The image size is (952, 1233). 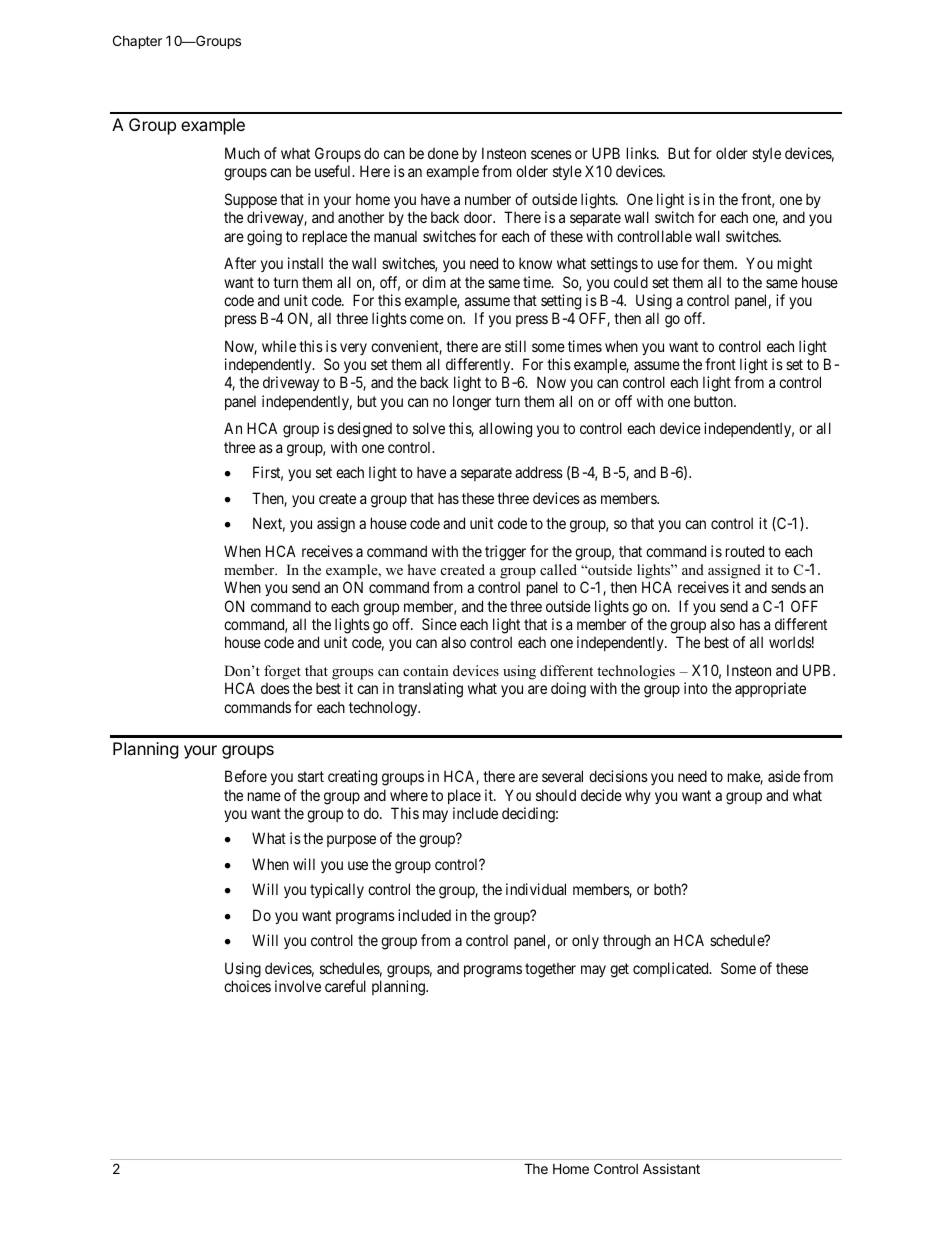 I want to click on Chapter, so click(x=137, y=42).
